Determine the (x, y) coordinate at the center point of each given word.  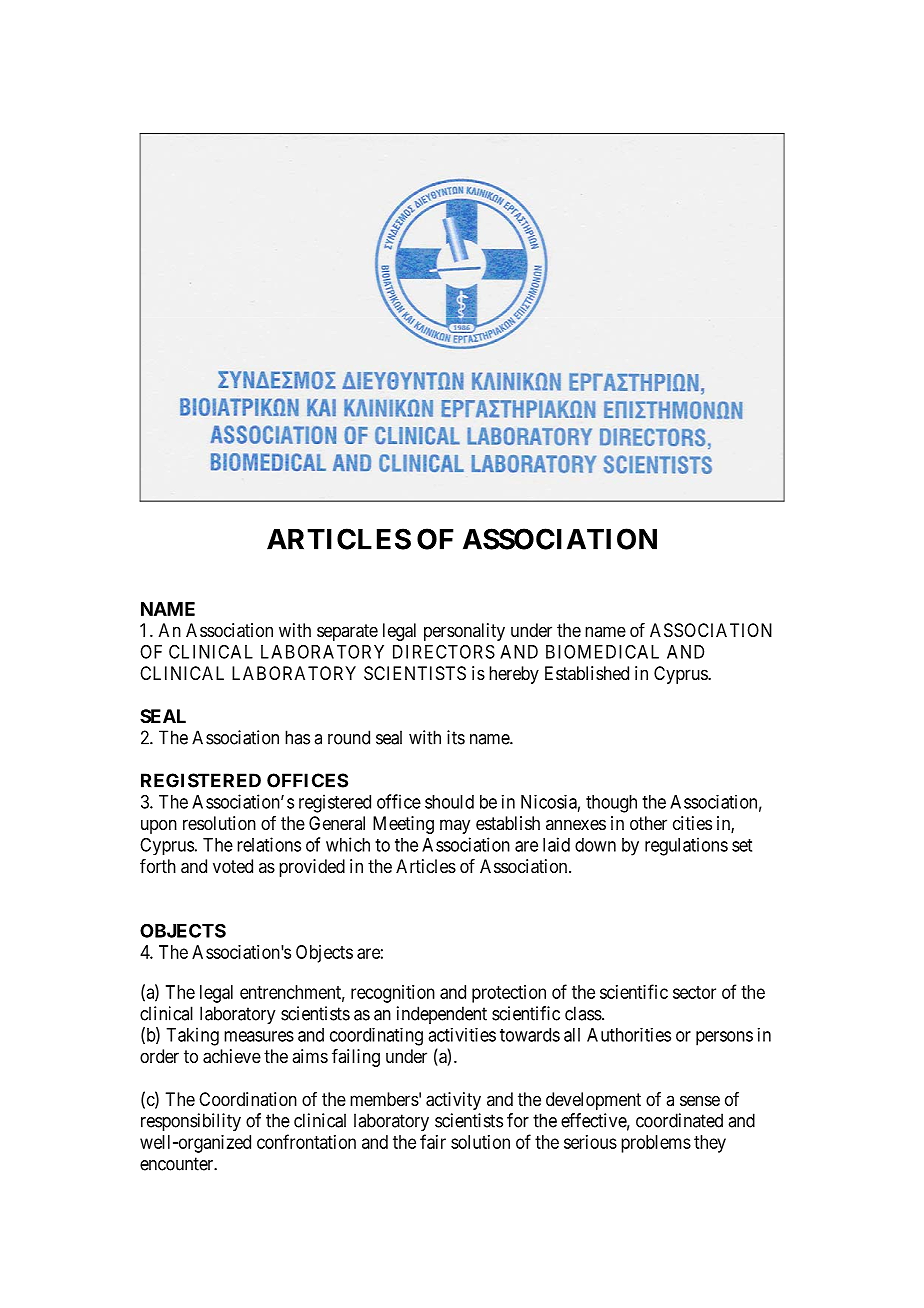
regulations (686, 846)
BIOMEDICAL (602, 652)
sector (694, 992)
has (297, 737)
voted (233, 866)
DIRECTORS (444, 651)
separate (347, 632)
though (611, 804)
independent (442, 1015)
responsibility (191, 1122)
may (455, 826)
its (456, 737)
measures (259, 1036)
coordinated (679, 1120)
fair (433, 1141)
